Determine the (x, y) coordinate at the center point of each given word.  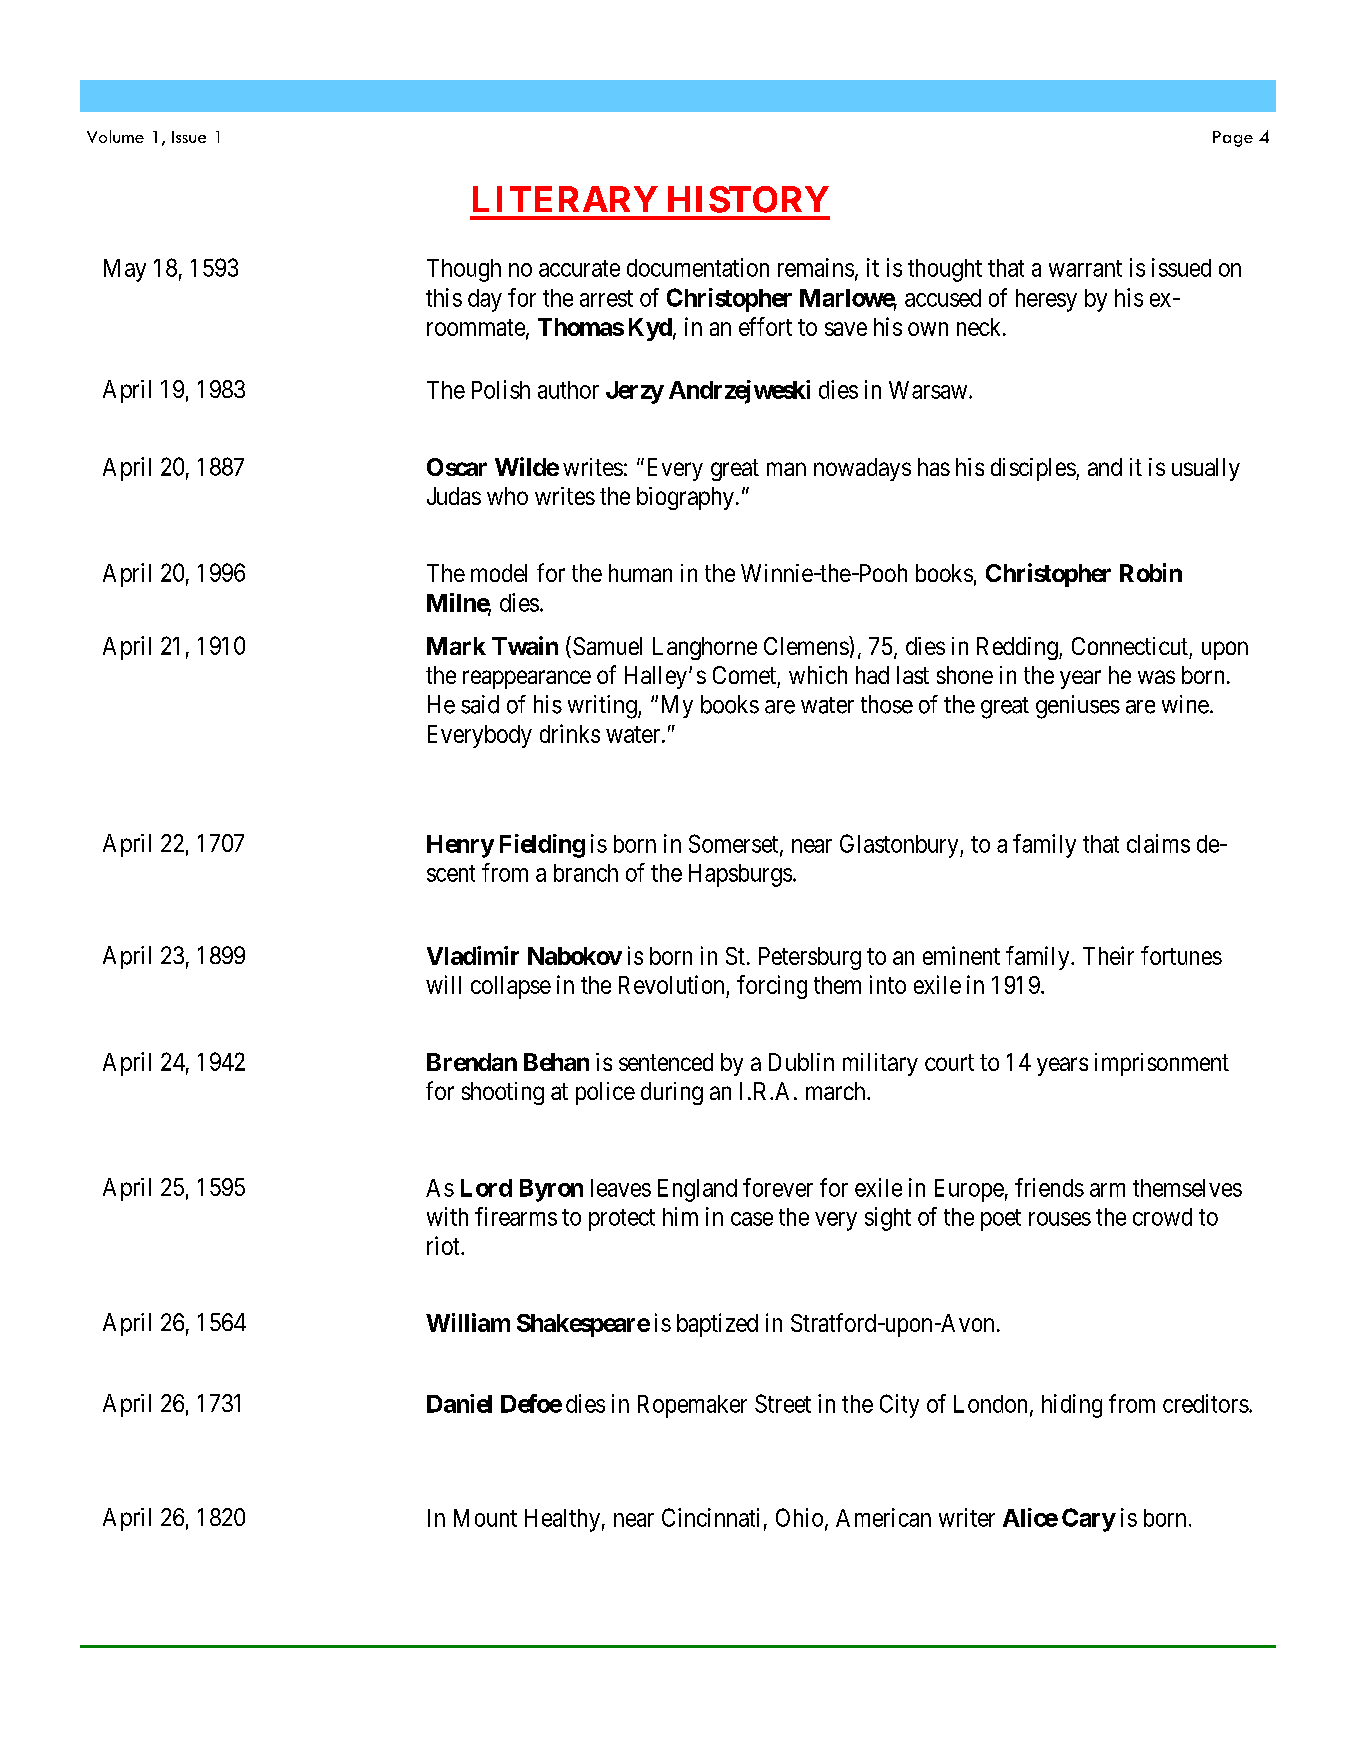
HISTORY (748, 199)
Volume (115, 136)
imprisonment (1162, 1064)
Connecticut (1130, 646)
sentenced (666, 1062)
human (640, 573)
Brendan (472, 1062)
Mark (456, 646)
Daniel (459, 1403)
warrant (1085, 268)
